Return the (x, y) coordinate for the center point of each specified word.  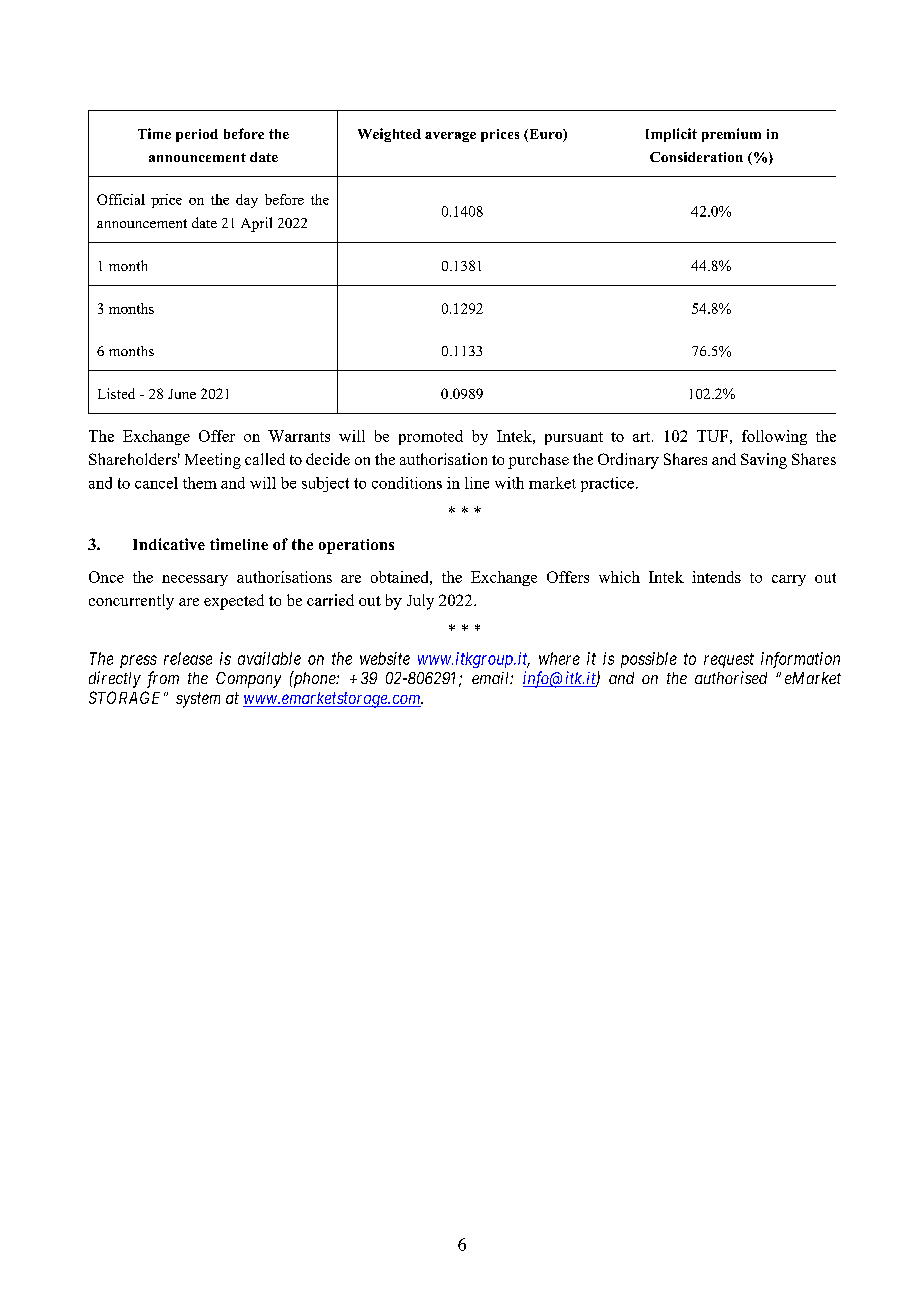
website (385, 658)
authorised (731, 677)
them (200, 483)
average (450, 137)
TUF (712, 436)
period (197, 135)
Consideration (696, 157)
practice (607, 484)
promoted (431, 437)
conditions (407, 483)
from (163, 679)
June (182, 394)
